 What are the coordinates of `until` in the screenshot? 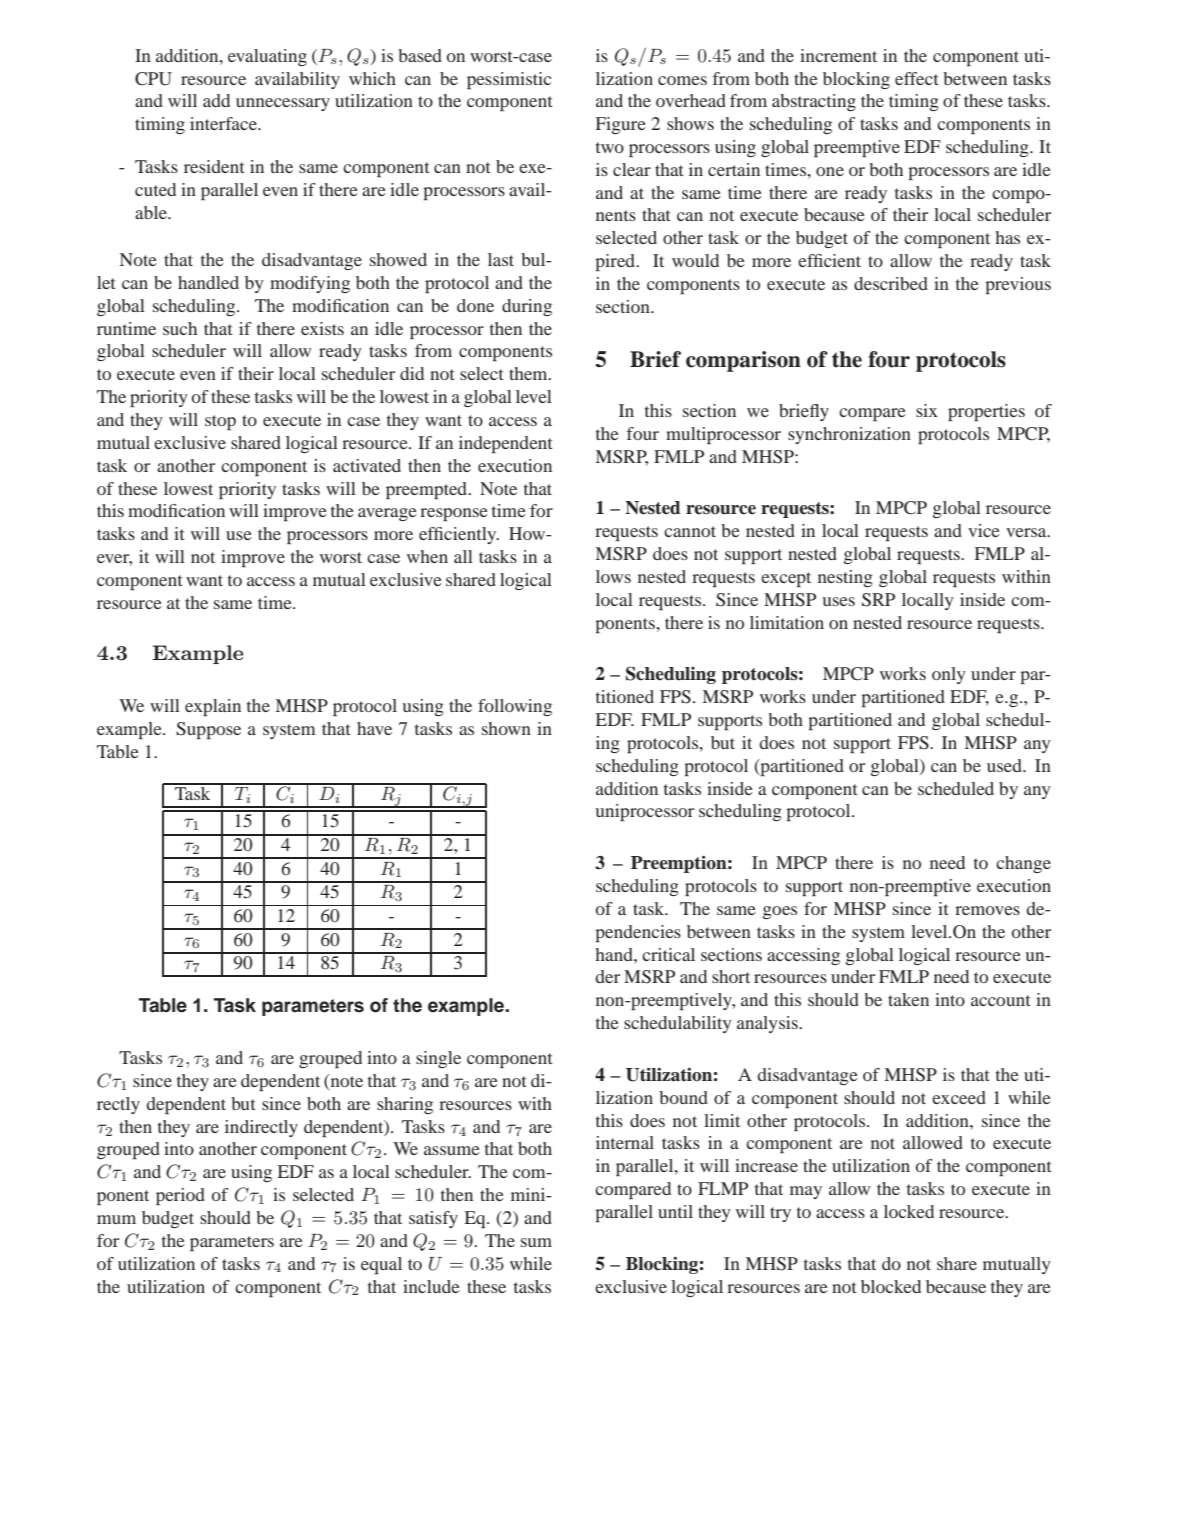 It's located at (675, 1211).
